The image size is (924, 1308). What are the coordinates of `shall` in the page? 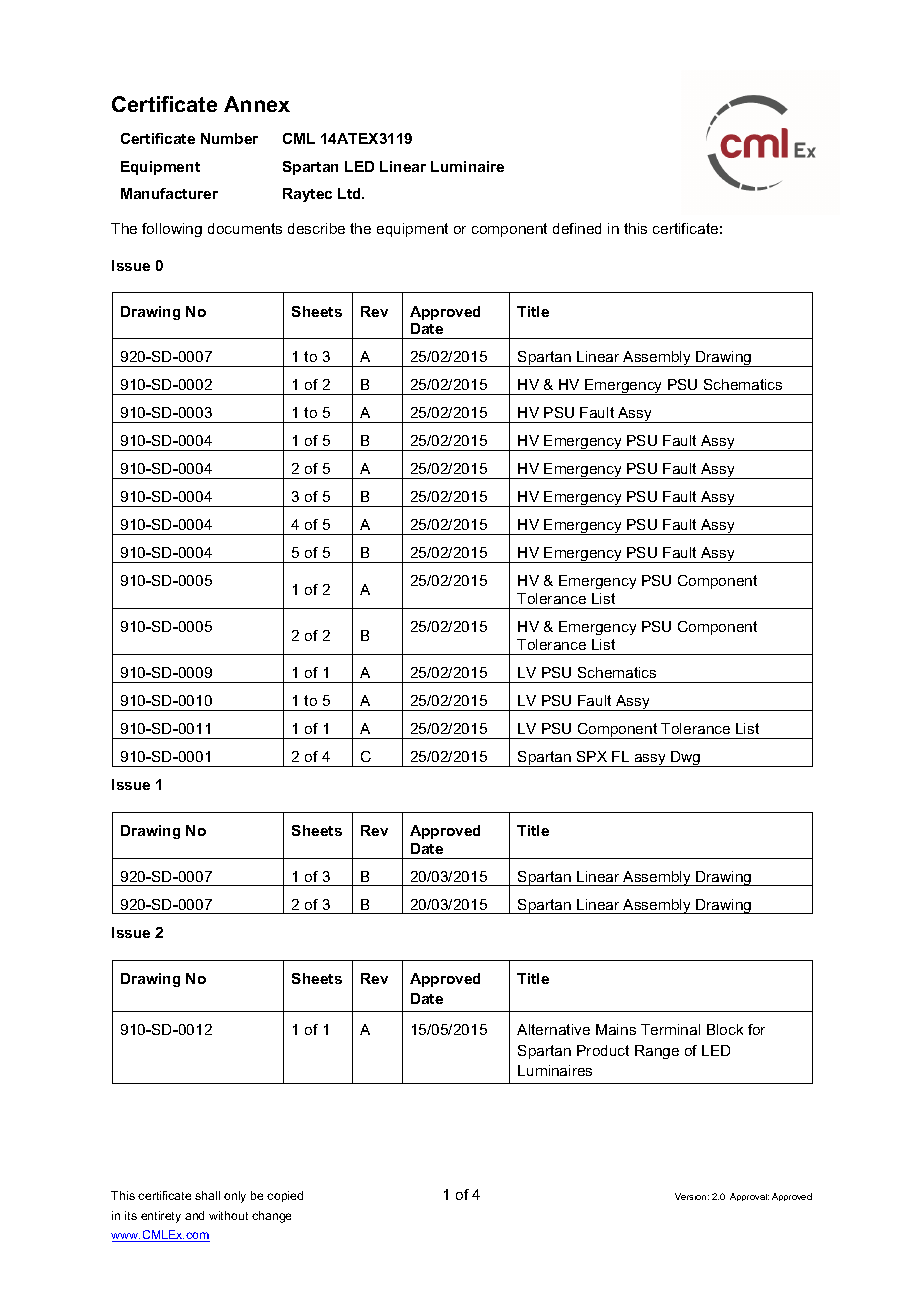 It's located at (207, 1195).
